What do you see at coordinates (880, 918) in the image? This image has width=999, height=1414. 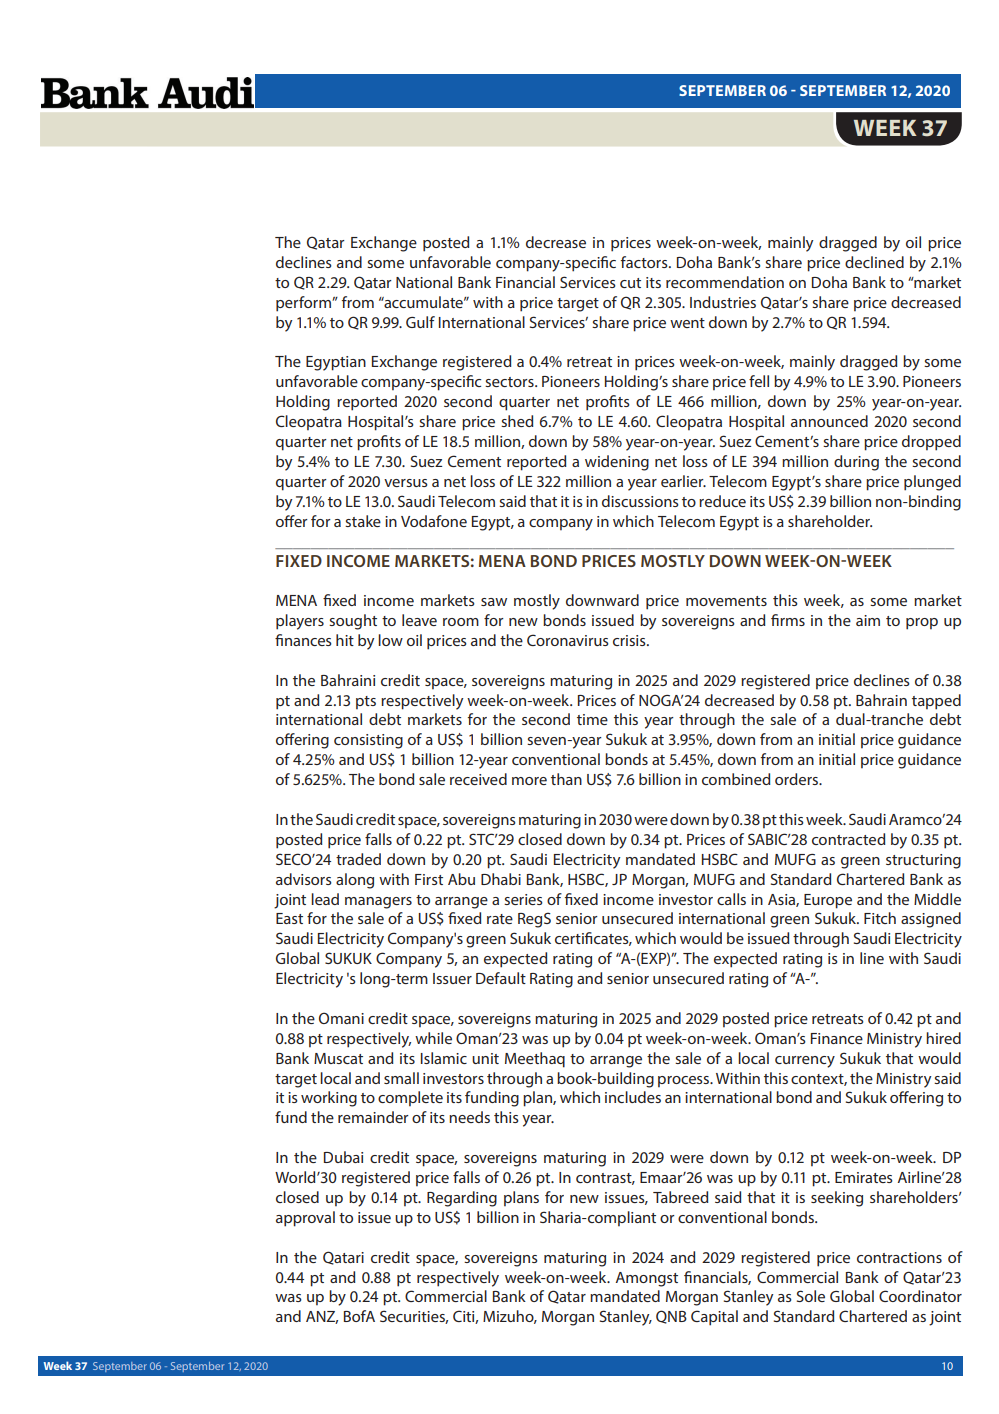 I see `Fitch` at bounding box center [880, 918].
